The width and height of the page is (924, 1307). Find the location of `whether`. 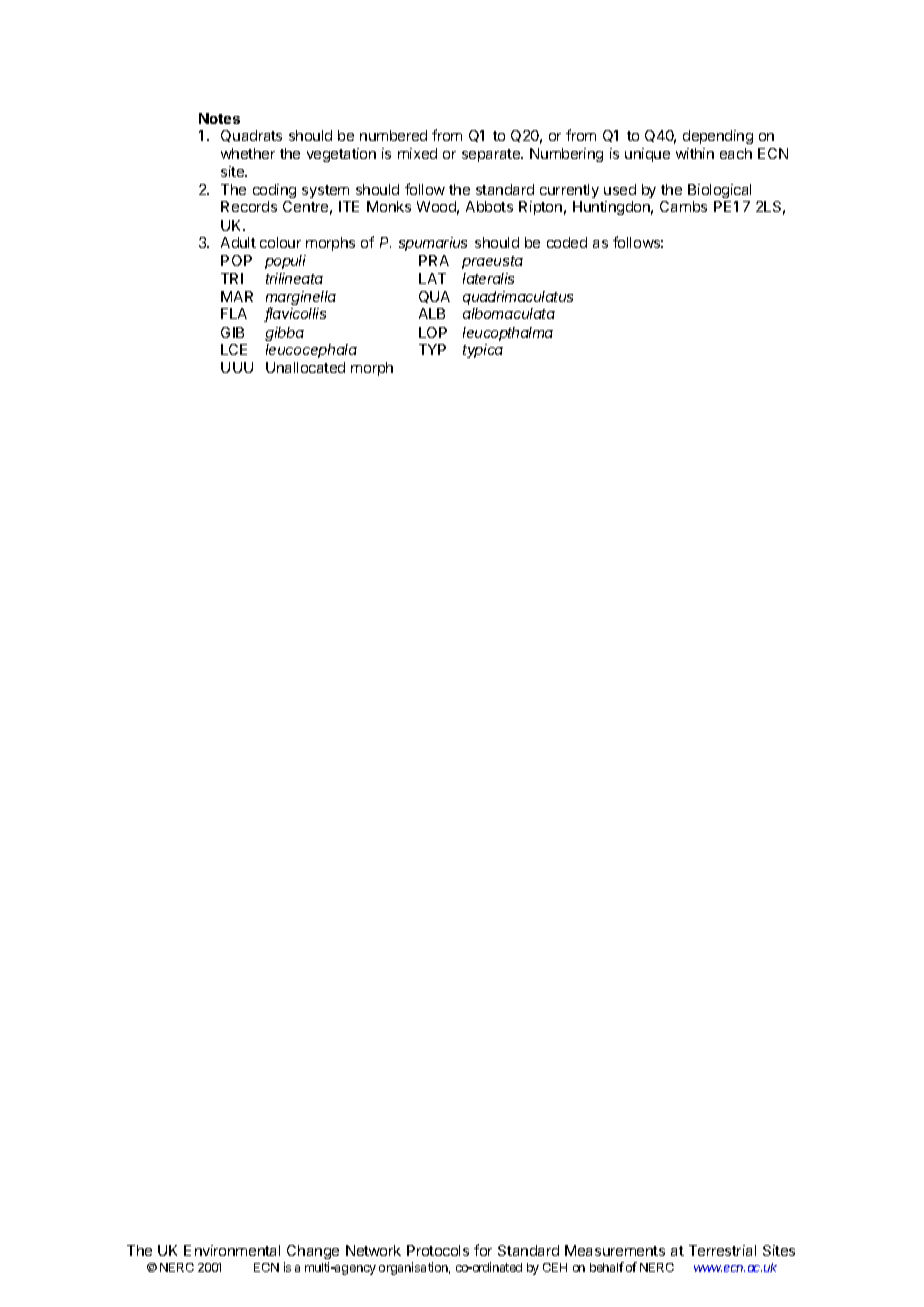

whether is located at coordinates (248, 153).
